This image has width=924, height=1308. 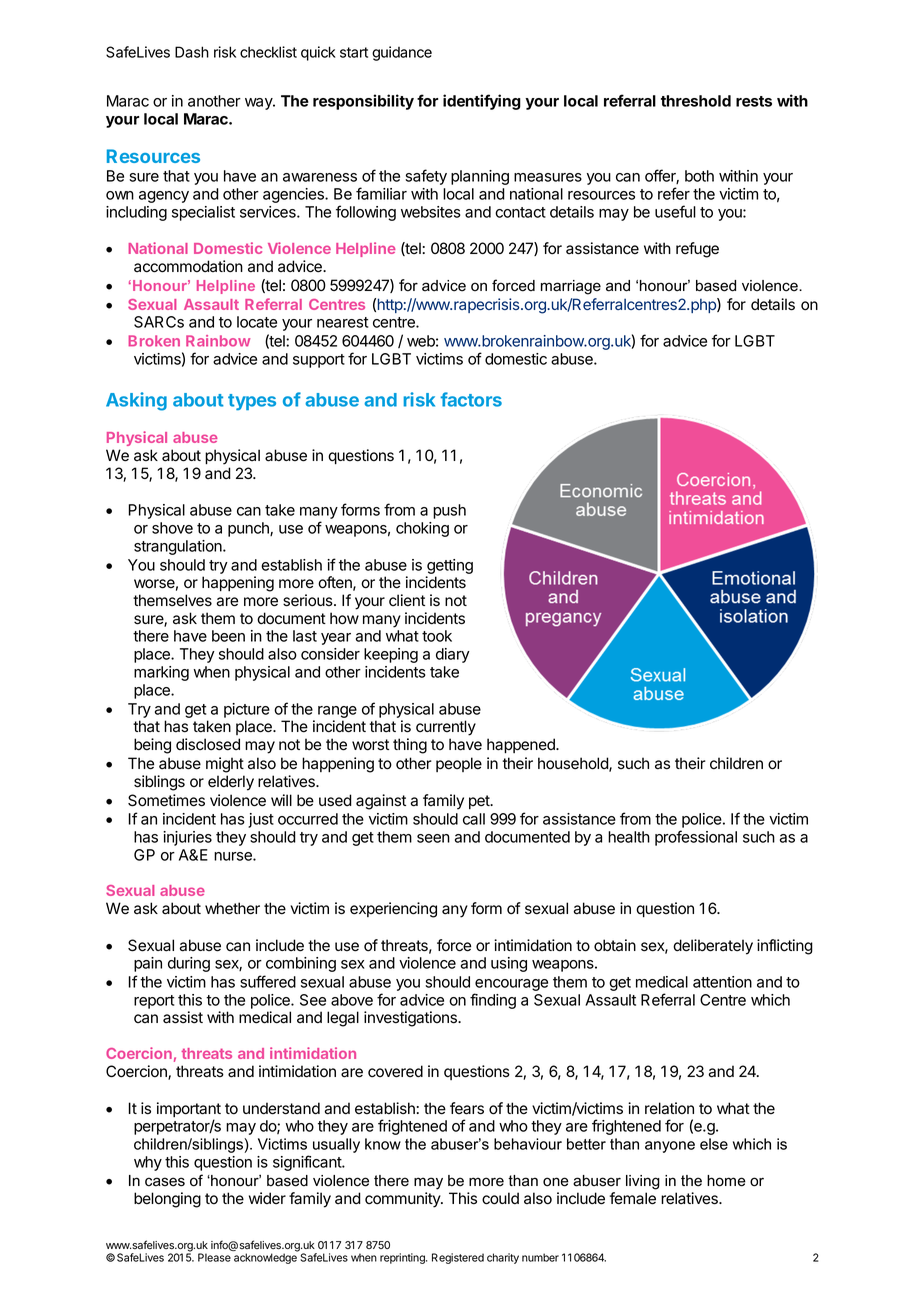 I want to click on belonging, so click(x=167, y=1200).
